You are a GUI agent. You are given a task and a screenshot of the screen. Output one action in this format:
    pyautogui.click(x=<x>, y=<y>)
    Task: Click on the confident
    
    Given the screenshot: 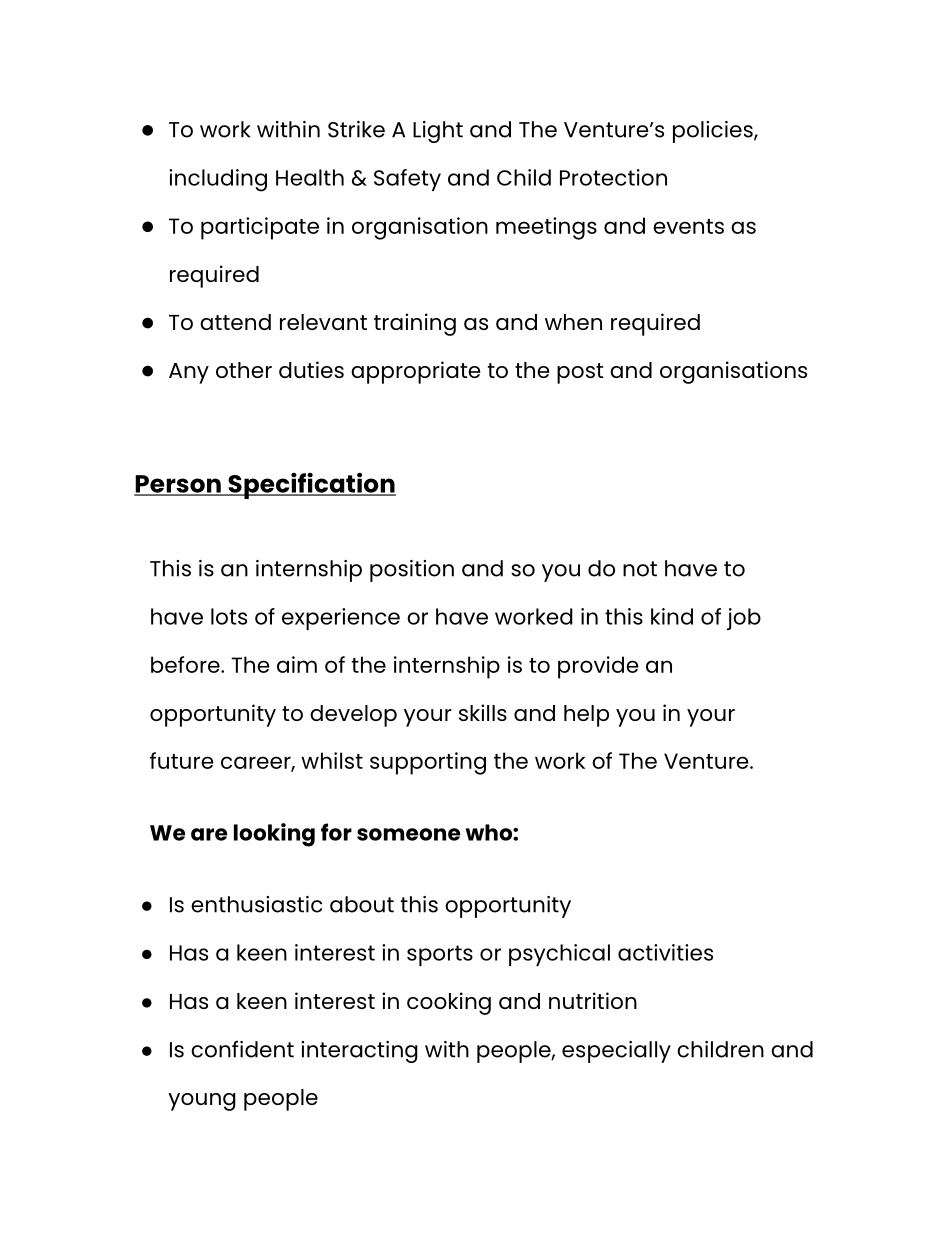 What is the action you would take?
    pyautogui.click(x=242, y=1049)
